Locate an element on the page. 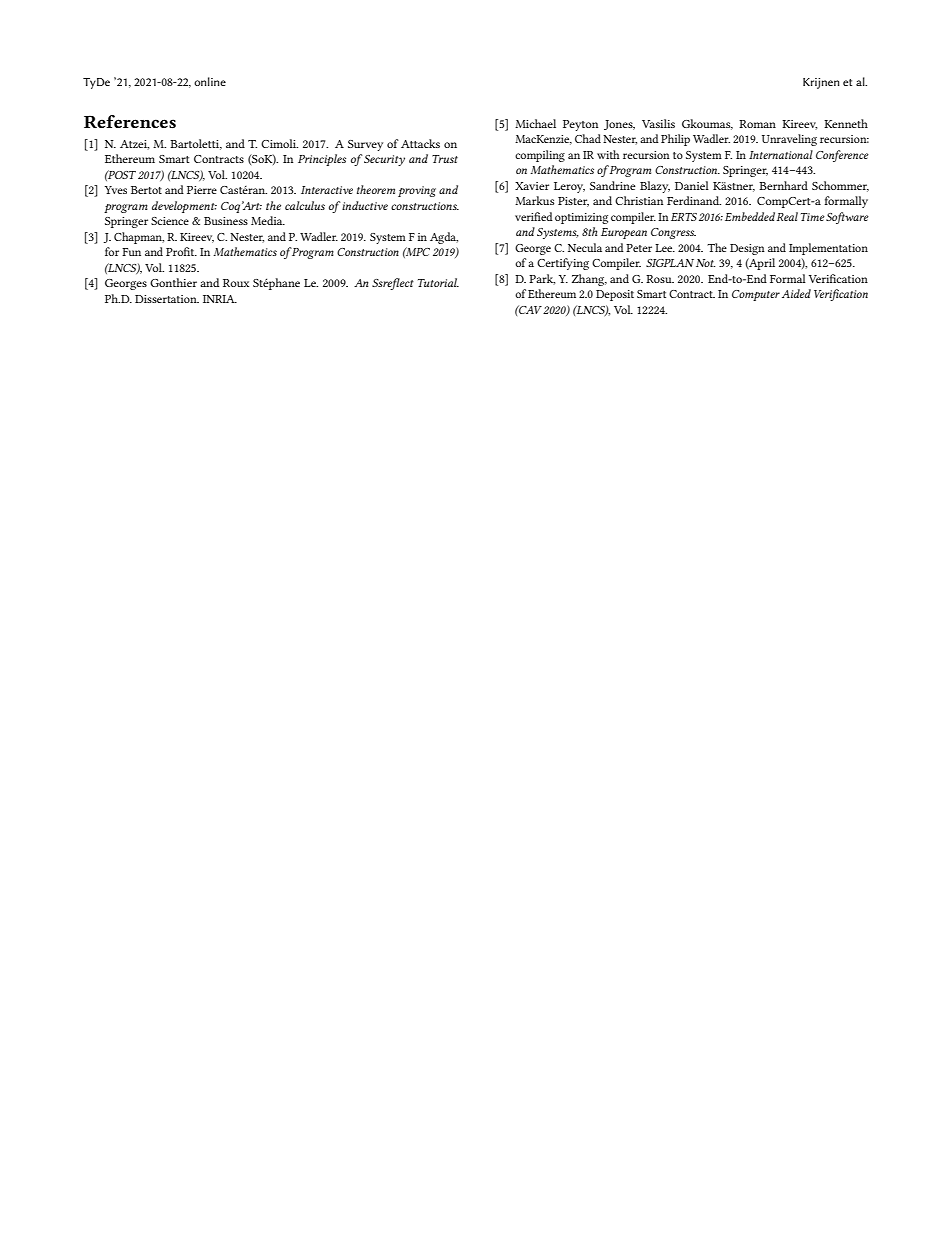 This page has width=952, height=1233. Tutorial is located at coordinates (438, 282).
